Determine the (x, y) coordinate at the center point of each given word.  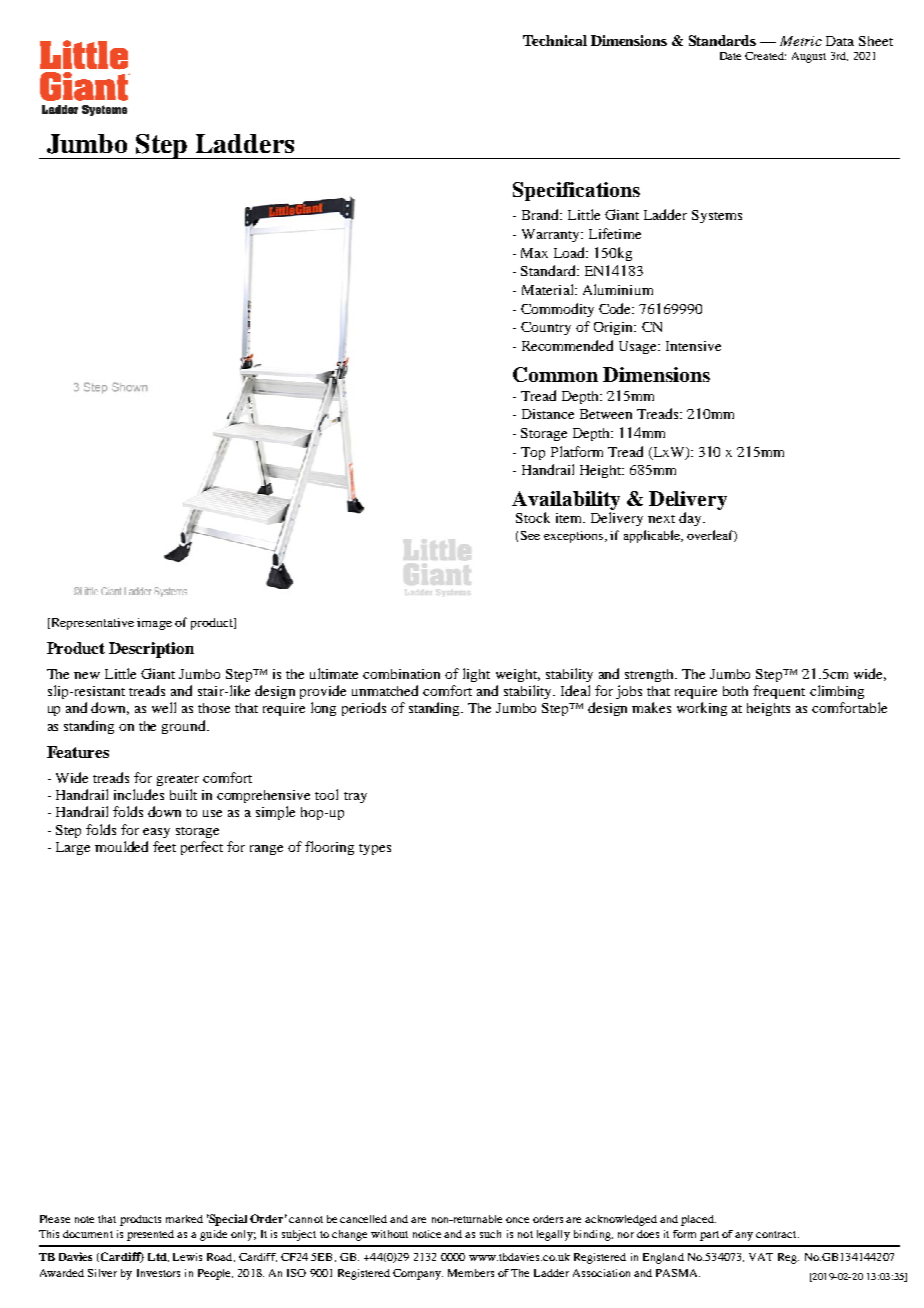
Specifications (576, 191)
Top (533, 453)
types (375, 849)
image (154, 624)
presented (150, 1235)
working (702, 709)
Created (765, 56)
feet (164, 846)
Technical (555, 40)
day (691, 519)
